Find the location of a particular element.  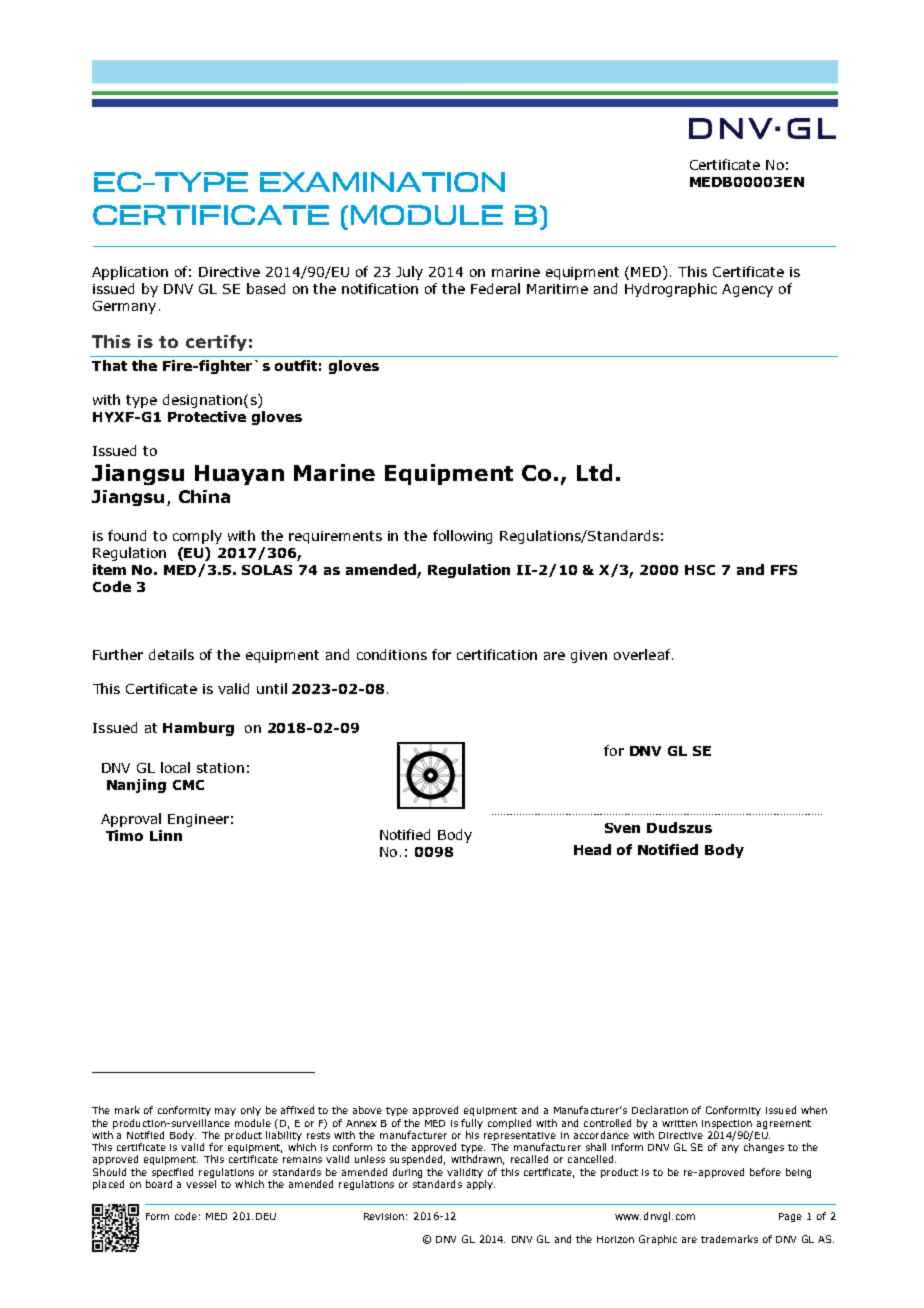

Ltd is located at coordinates (594, 472).
